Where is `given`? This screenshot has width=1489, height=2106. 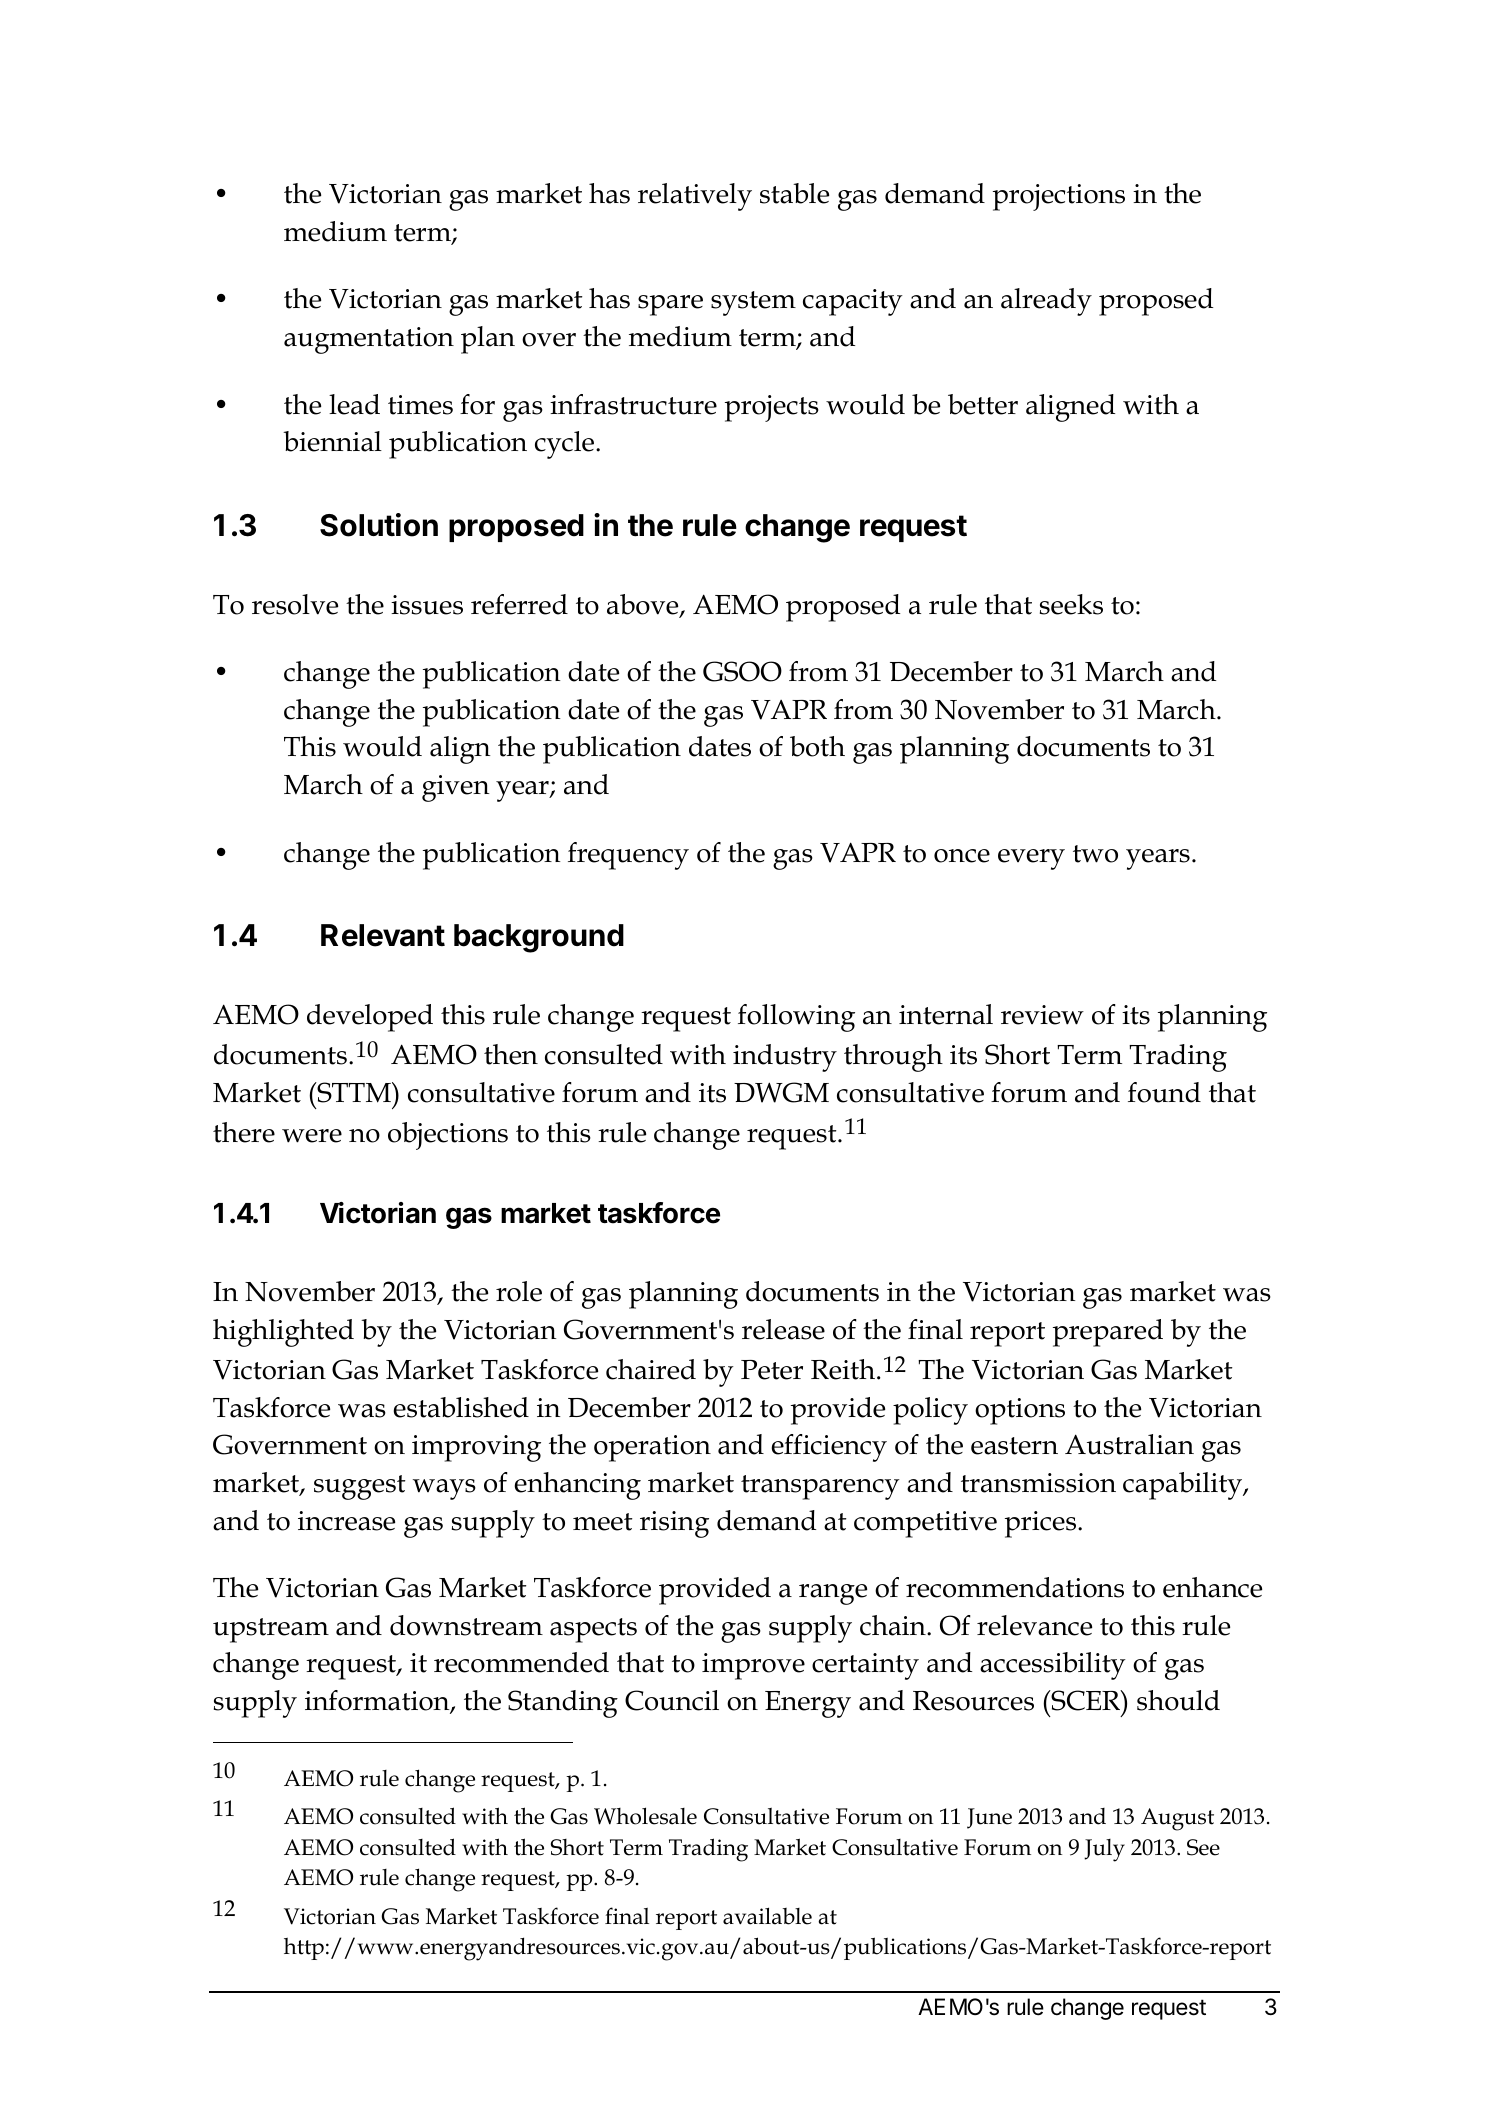
given is located at coordinates (456, 788).
